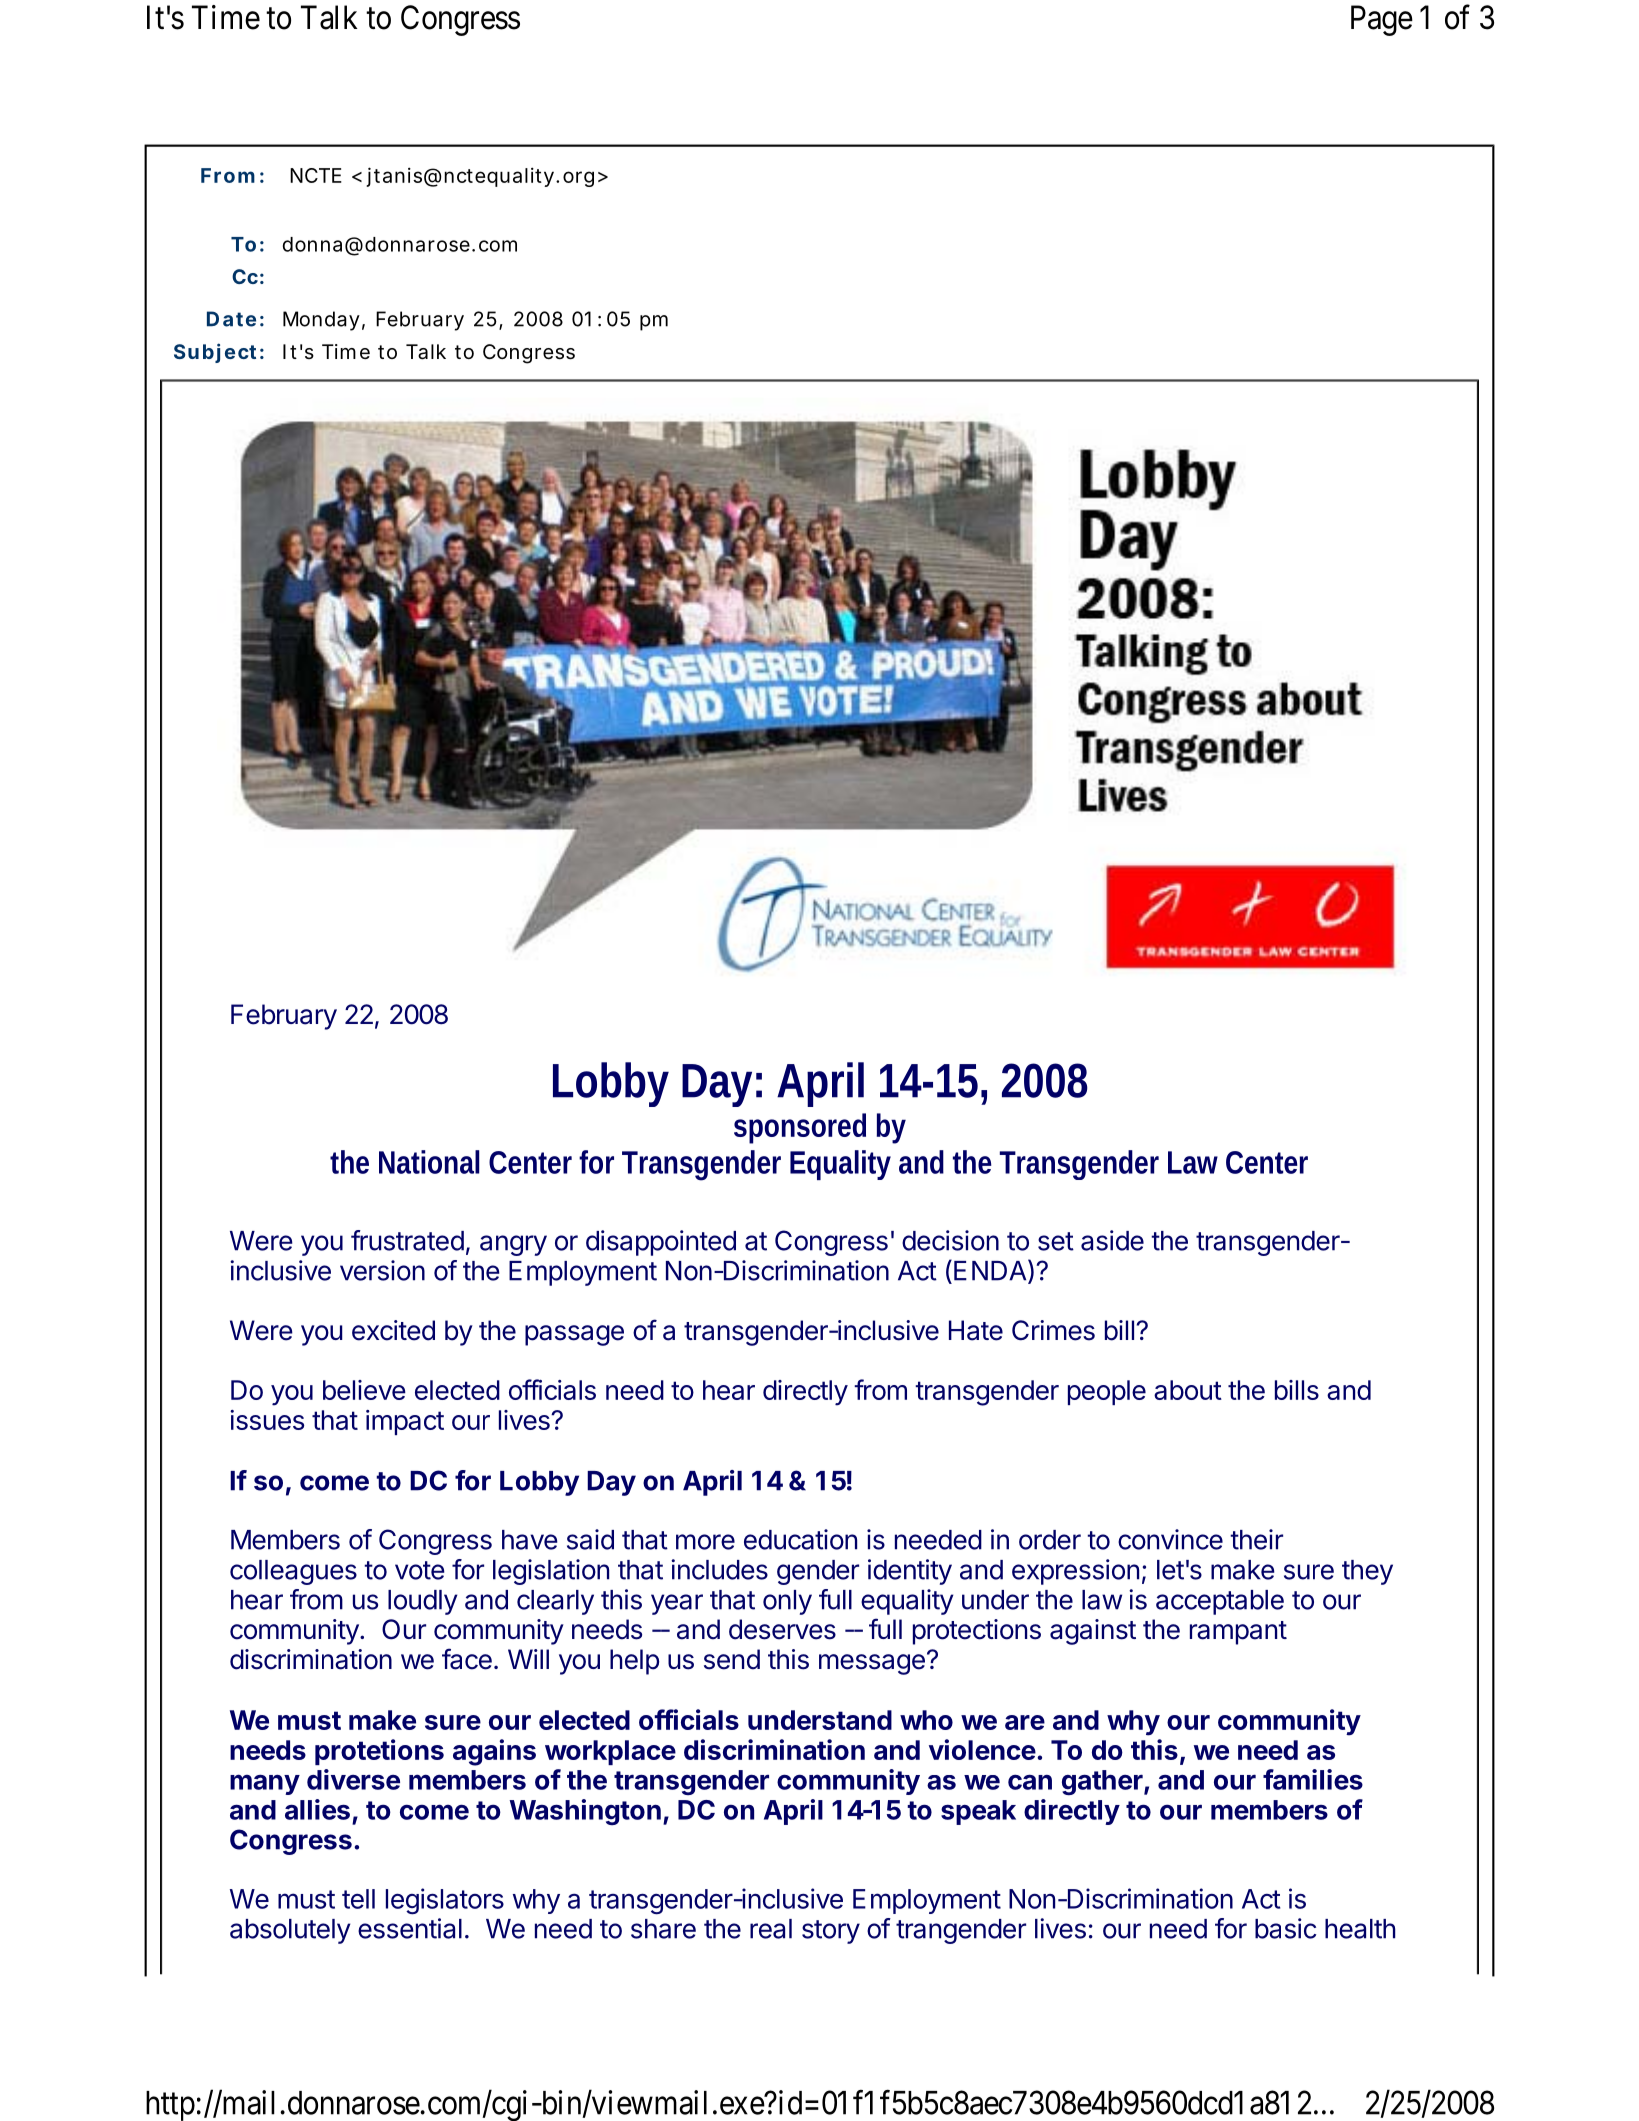 This screenshot has width=1639, height=2121. Describe the element at coordinates (661, 1243) in the screenshot. I see `disappointed` at that location.
